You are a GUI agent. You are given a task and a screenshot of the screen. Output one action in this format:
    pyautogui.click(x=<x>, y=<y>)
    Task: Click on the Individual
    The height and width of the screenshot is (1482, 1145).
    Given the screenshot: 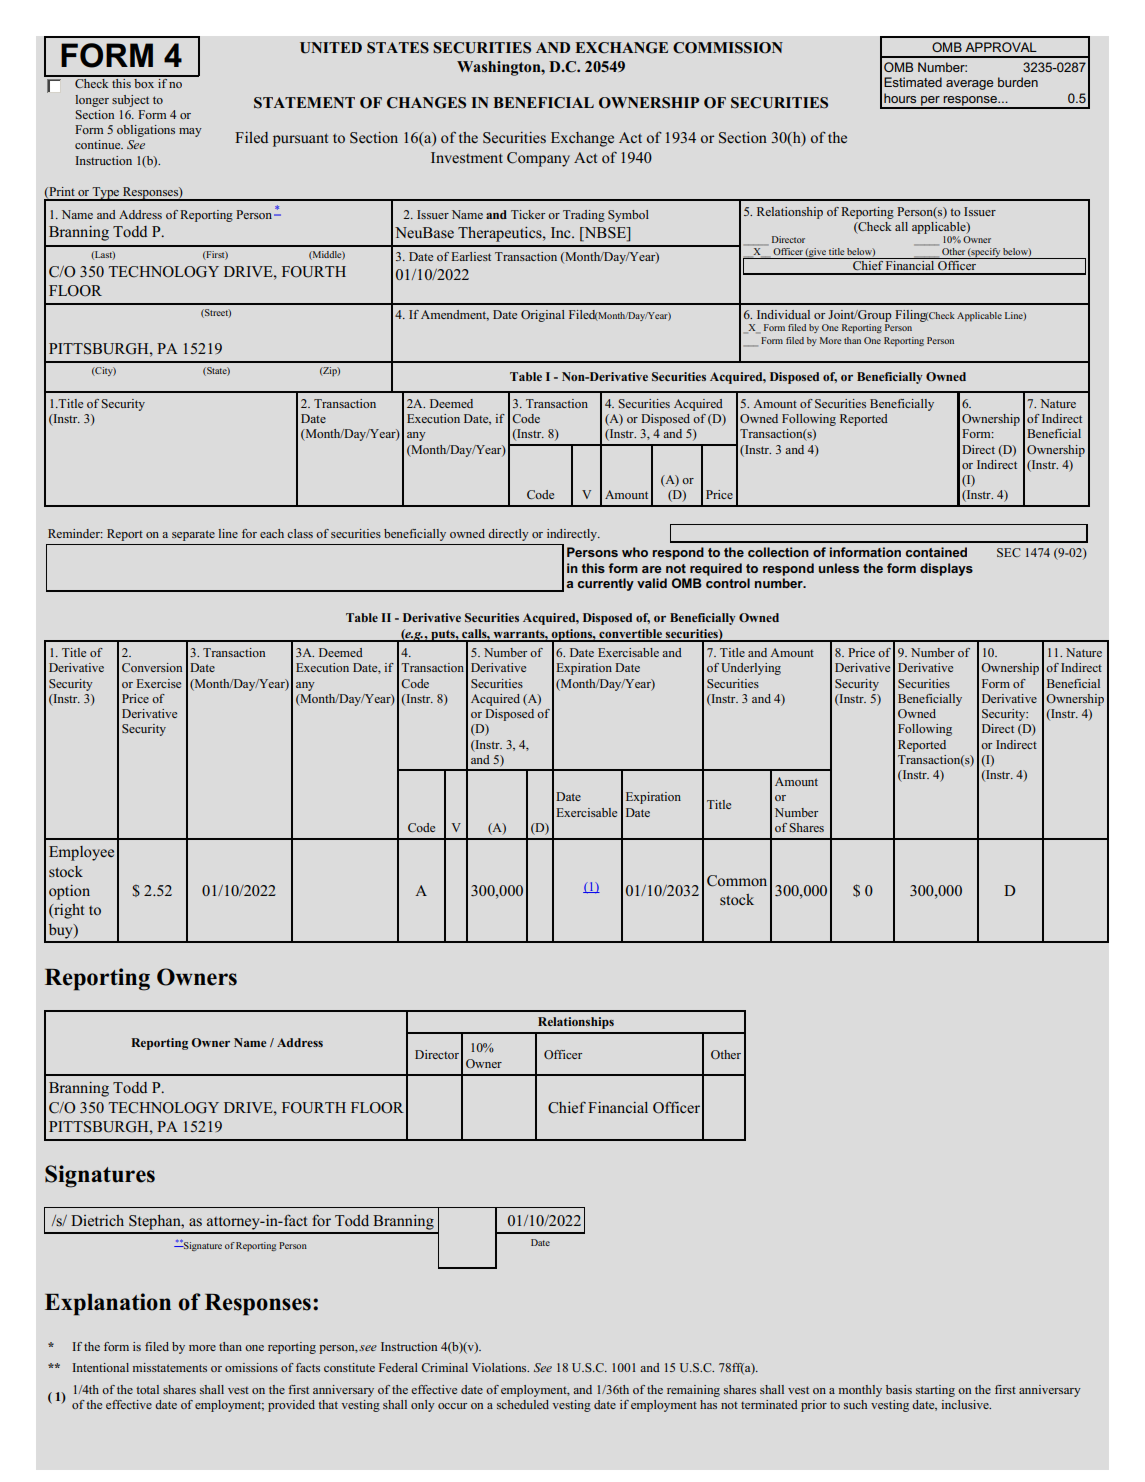 What is the action you would take?
    pyautogui.click(x=783, y=314)
